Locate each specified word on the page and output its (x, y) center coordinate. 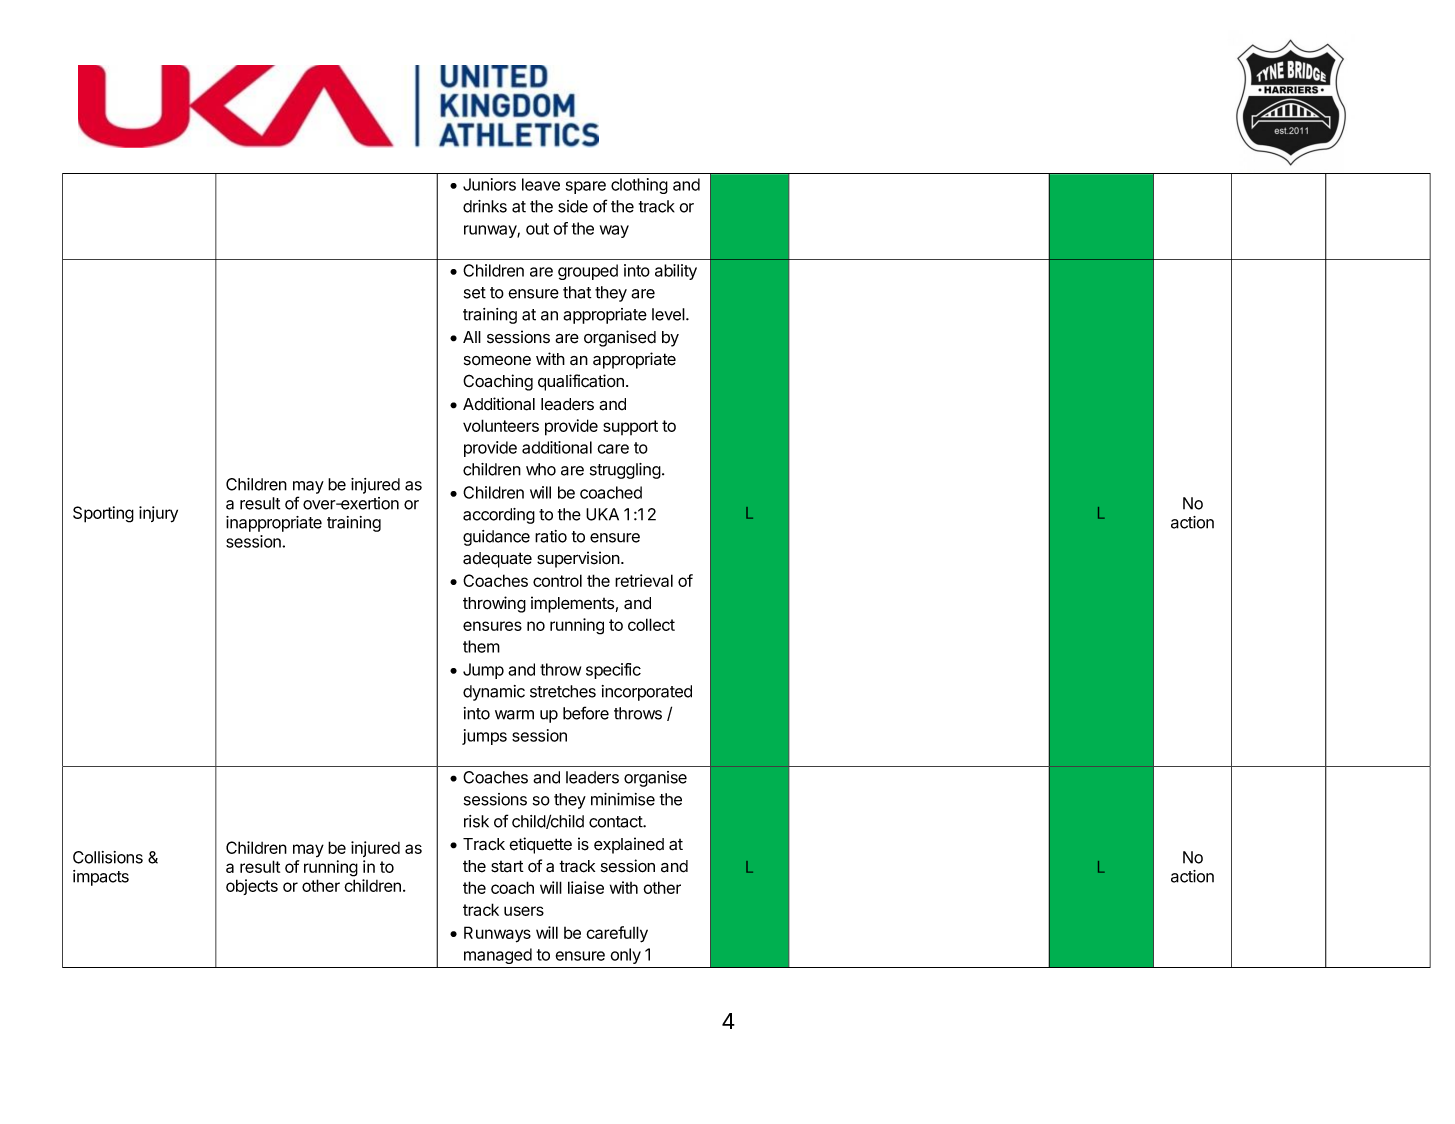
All (472, 337)
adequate (497, 560)
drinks (485, 206)
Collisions (108, 857)
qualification (581, 382)
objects (252, 887)
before (586, 713)
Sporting (103, 514)
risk (476, 821)
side (573, 206)
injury (158, 514)
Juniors (489, 184)
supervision (579, 559)
